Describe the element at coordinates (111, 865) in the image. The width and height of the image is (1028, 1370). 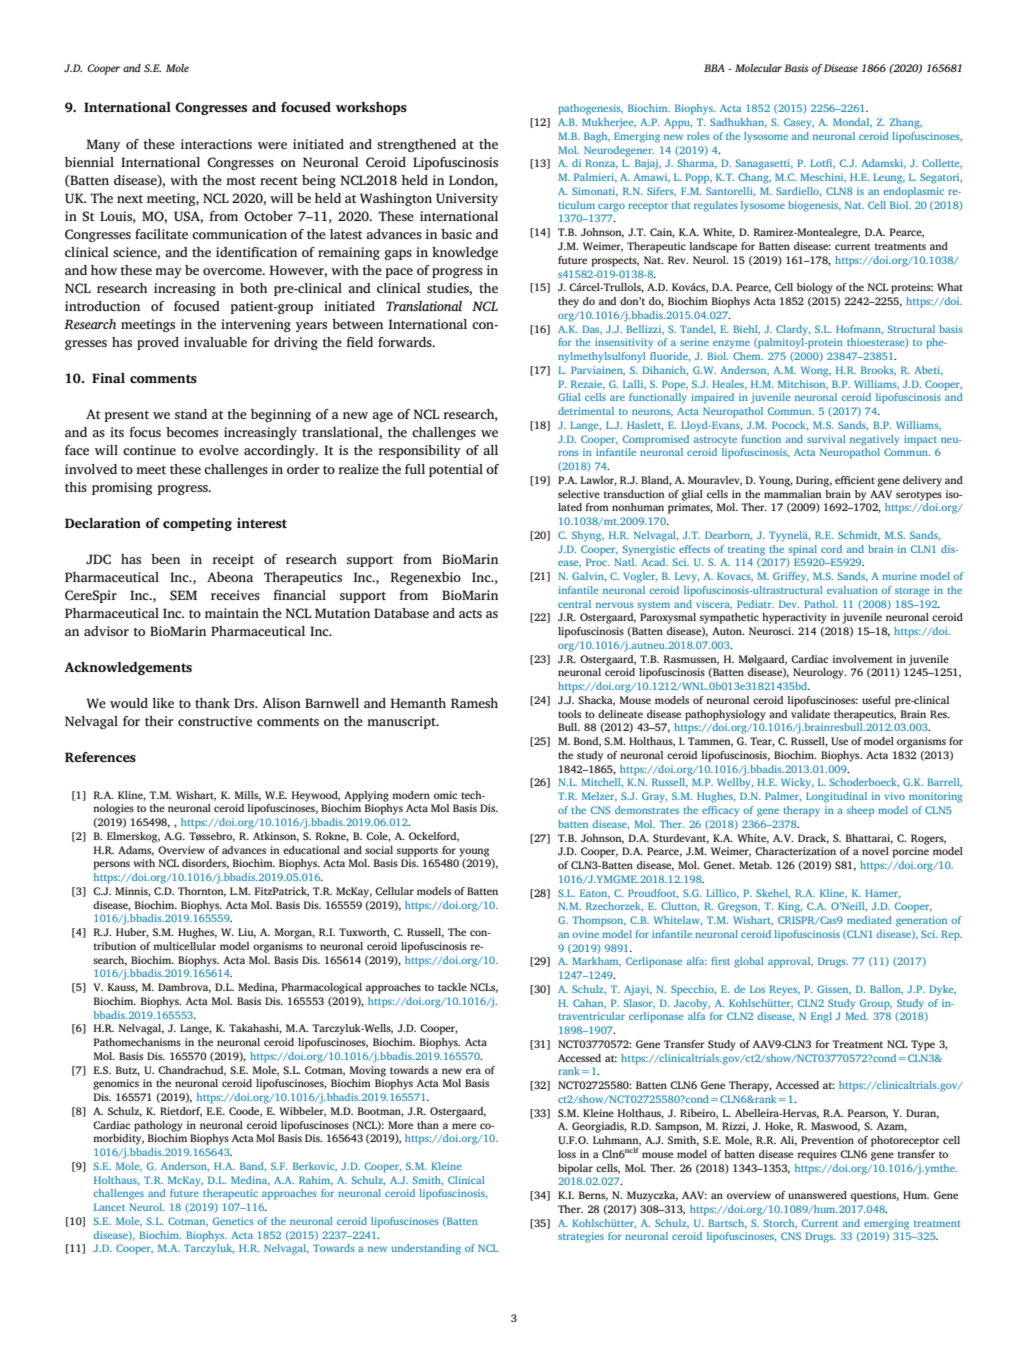
I see `persons` at that location.
